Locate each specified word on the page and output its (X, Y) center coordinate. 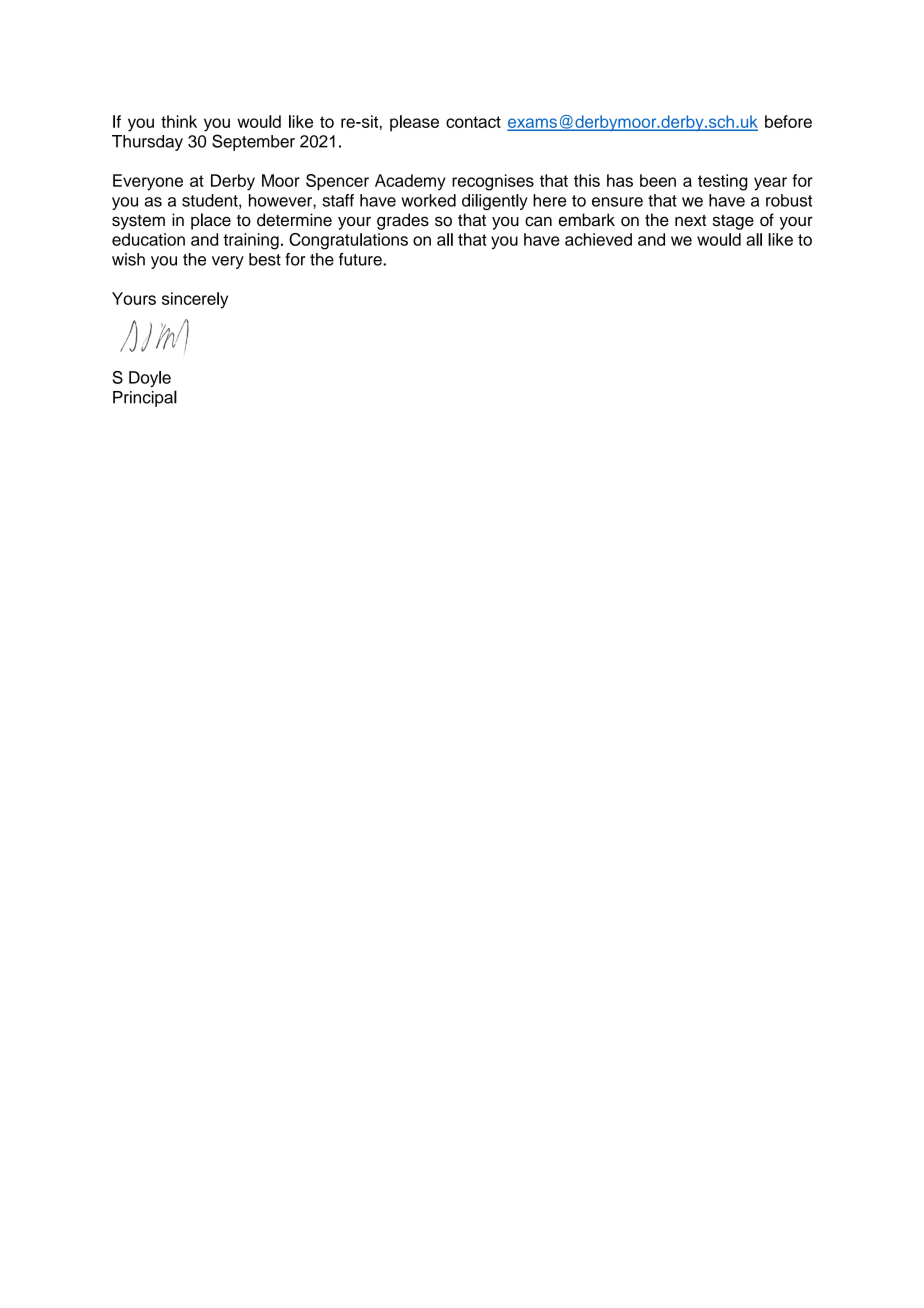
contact (473, 122)
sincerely (195, 300)
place (211, 221)
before (788, 121)
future (361, 259)
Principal (145, 398)
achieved (598, 239)
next (690, 220)
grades (403, 221)
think (179, 121)
